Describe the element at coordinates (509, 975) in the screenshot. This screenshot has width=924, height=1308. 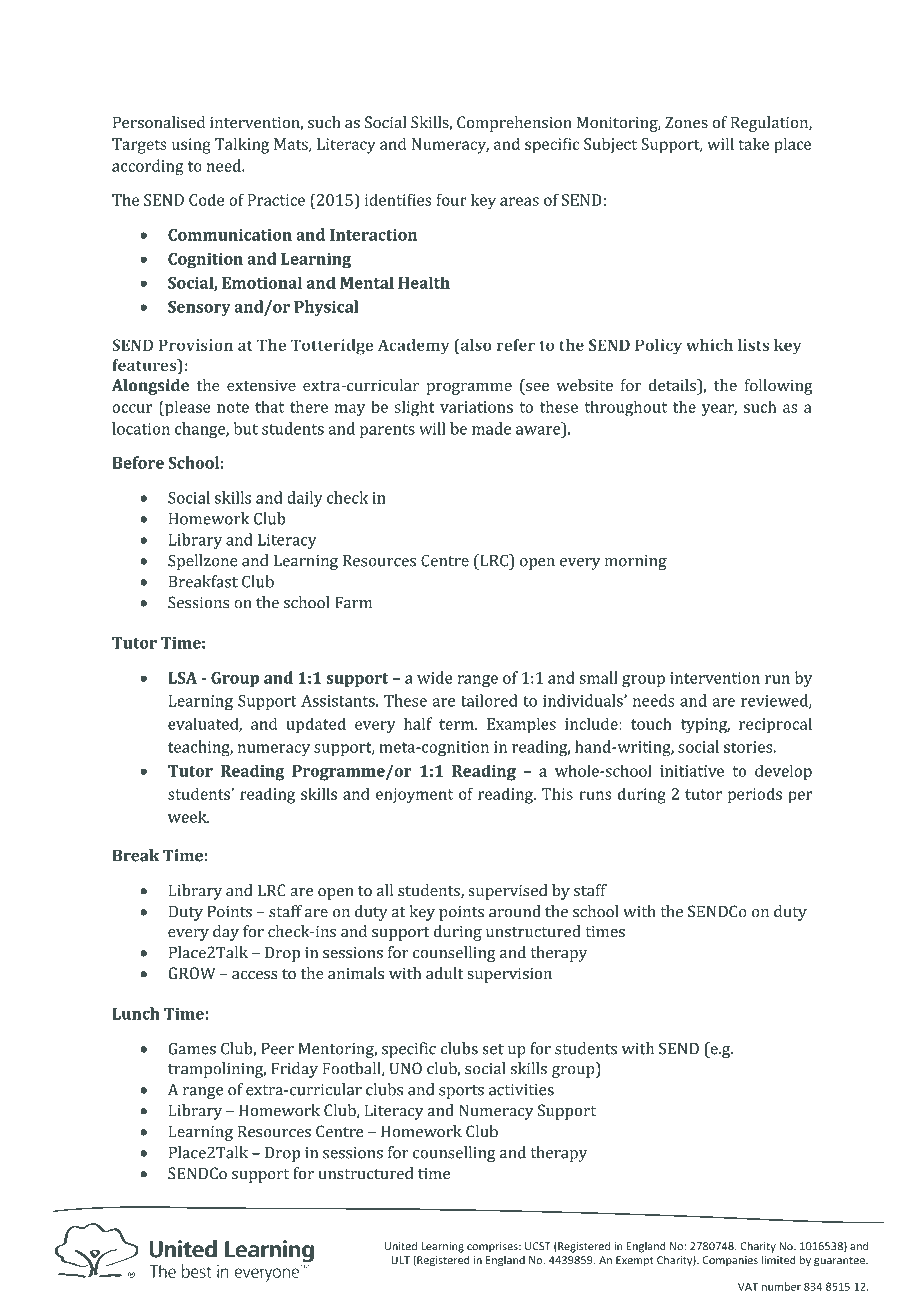
I see `supervision` at that location.
